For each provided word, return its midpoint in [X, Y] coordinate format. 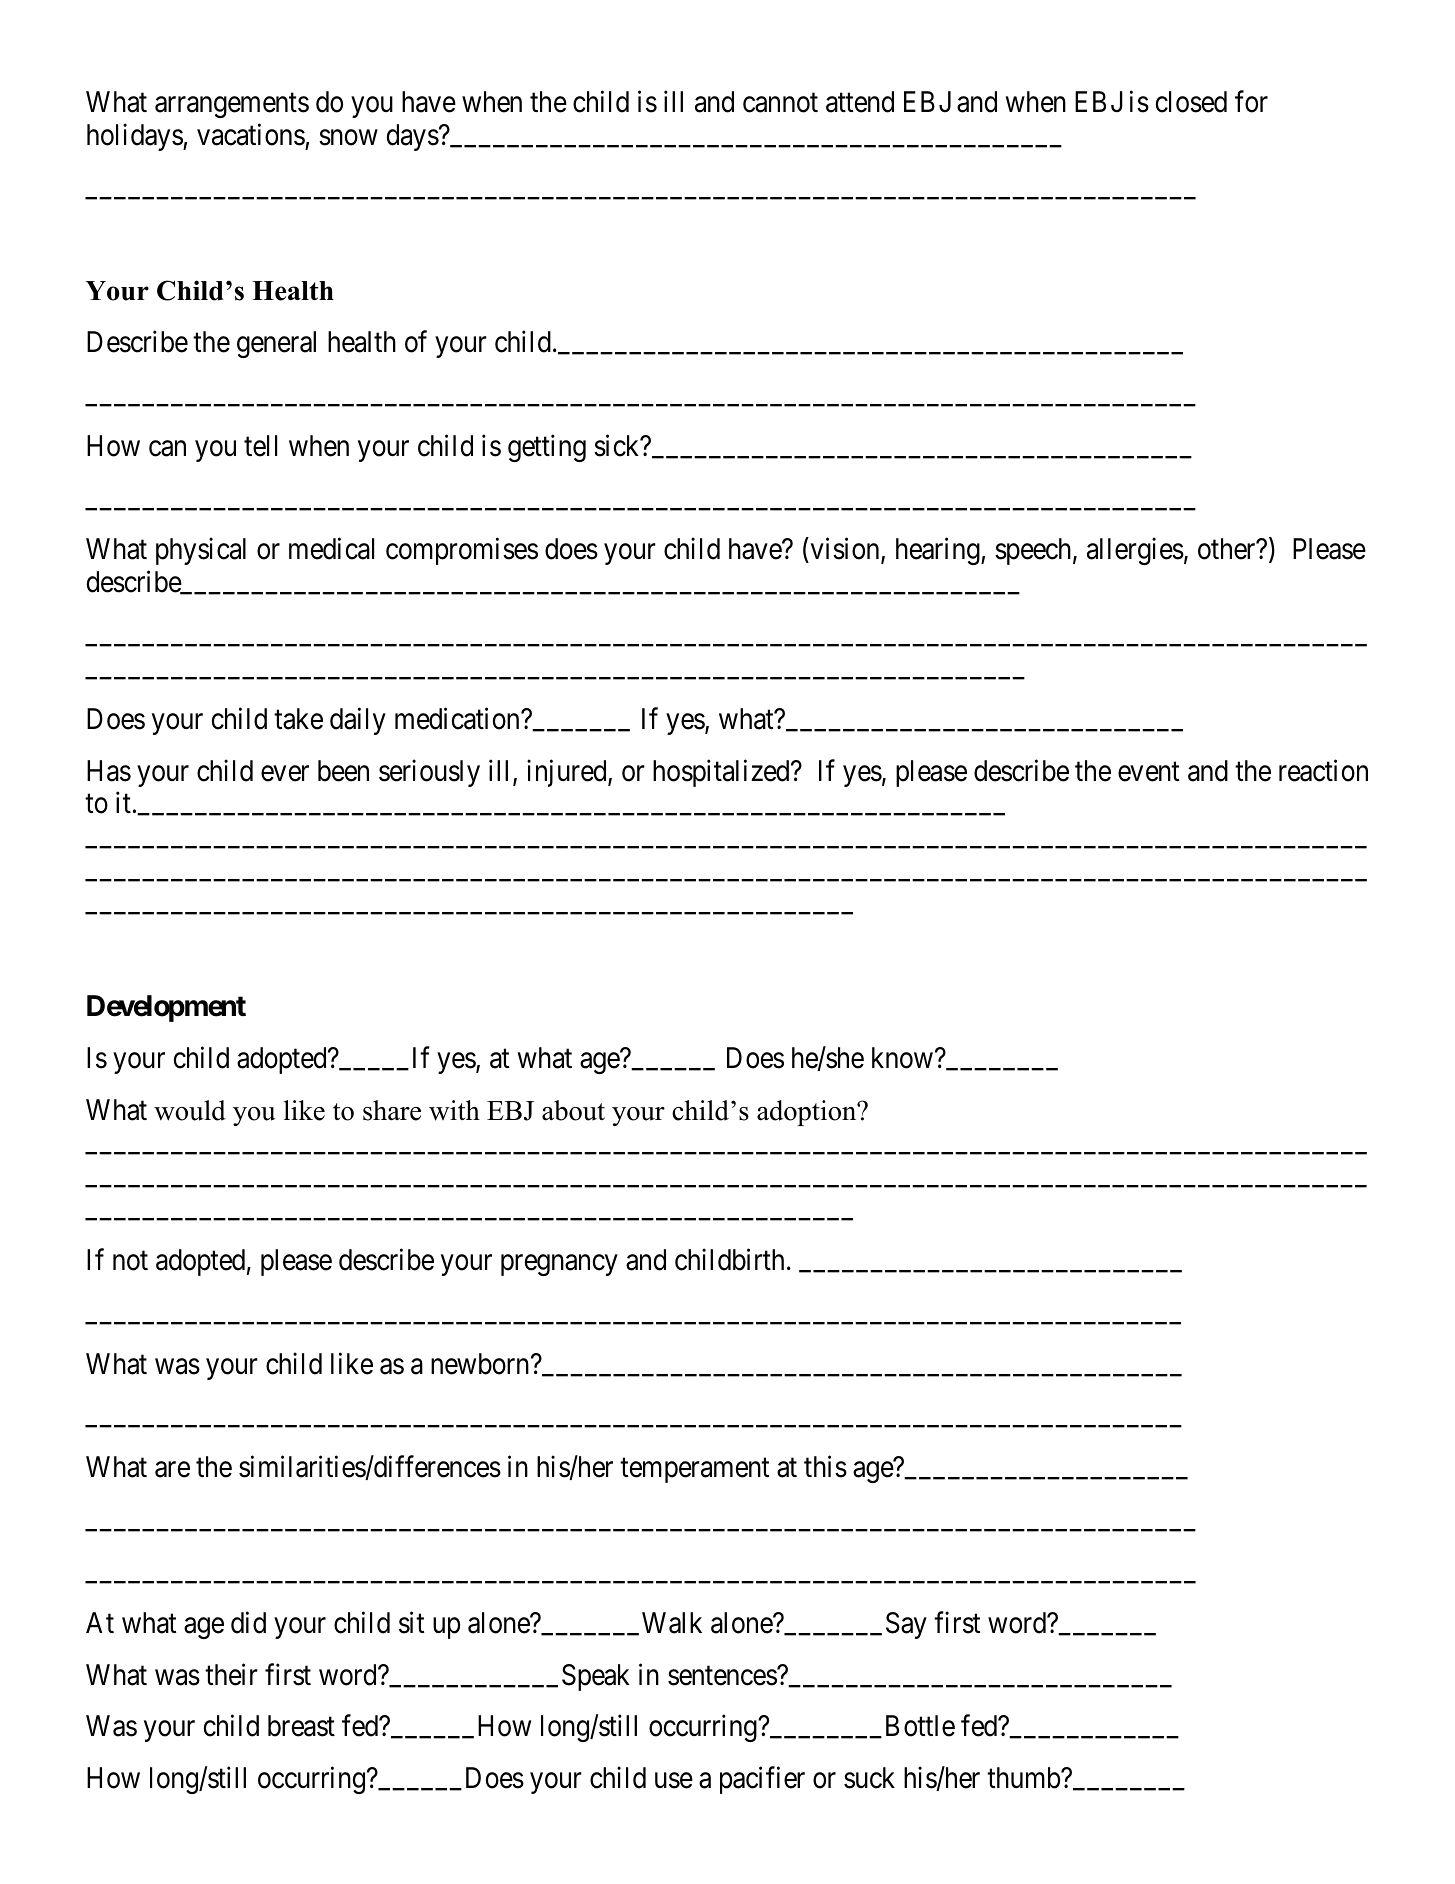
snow [348, 137]
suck [869, 1778]
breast [301, 1726]
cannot [780, 103]
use [674, 1781]
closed [1191, 102]
